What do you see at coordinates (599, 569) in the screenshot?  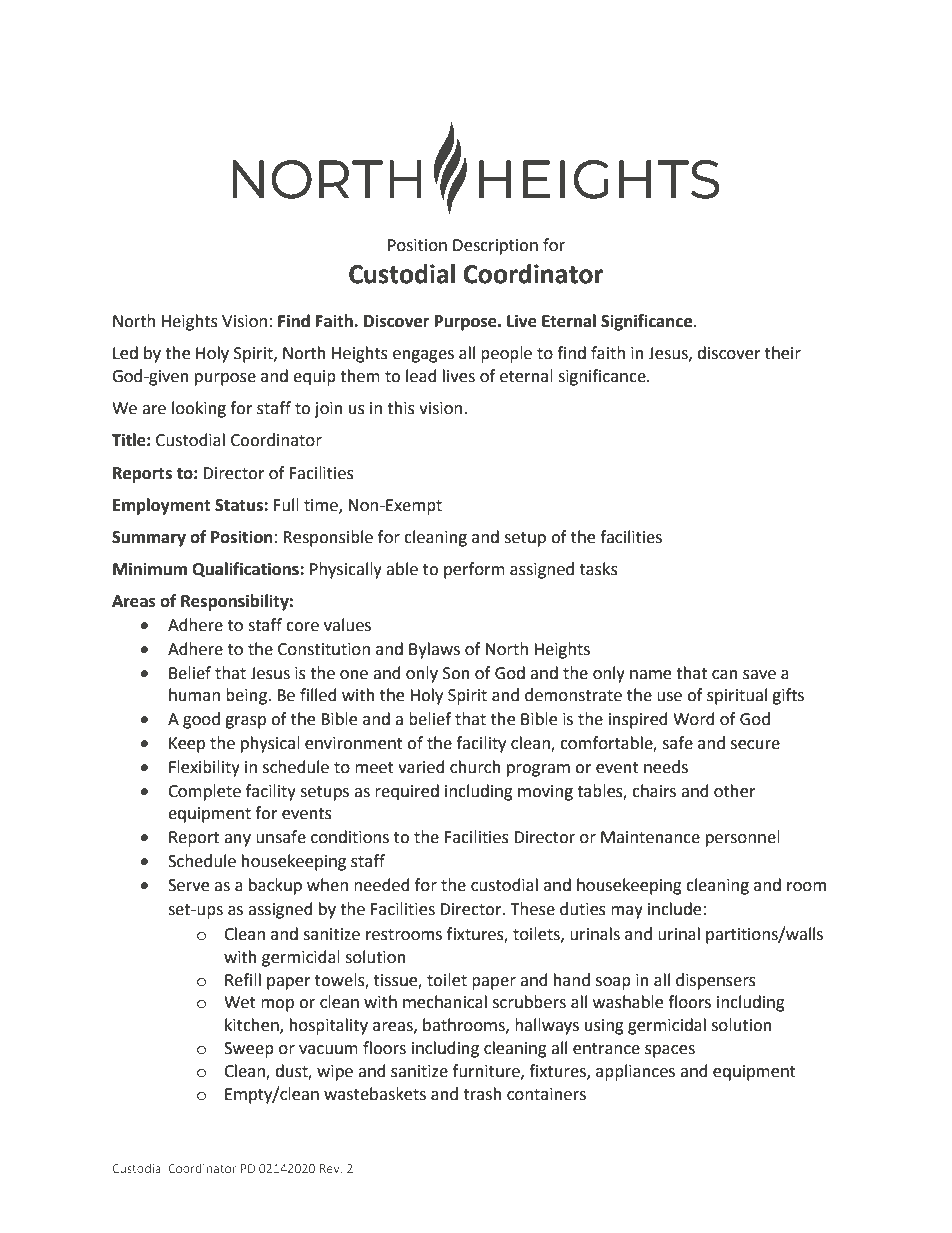 I see `tasks` at bounding box center [599, 569].
